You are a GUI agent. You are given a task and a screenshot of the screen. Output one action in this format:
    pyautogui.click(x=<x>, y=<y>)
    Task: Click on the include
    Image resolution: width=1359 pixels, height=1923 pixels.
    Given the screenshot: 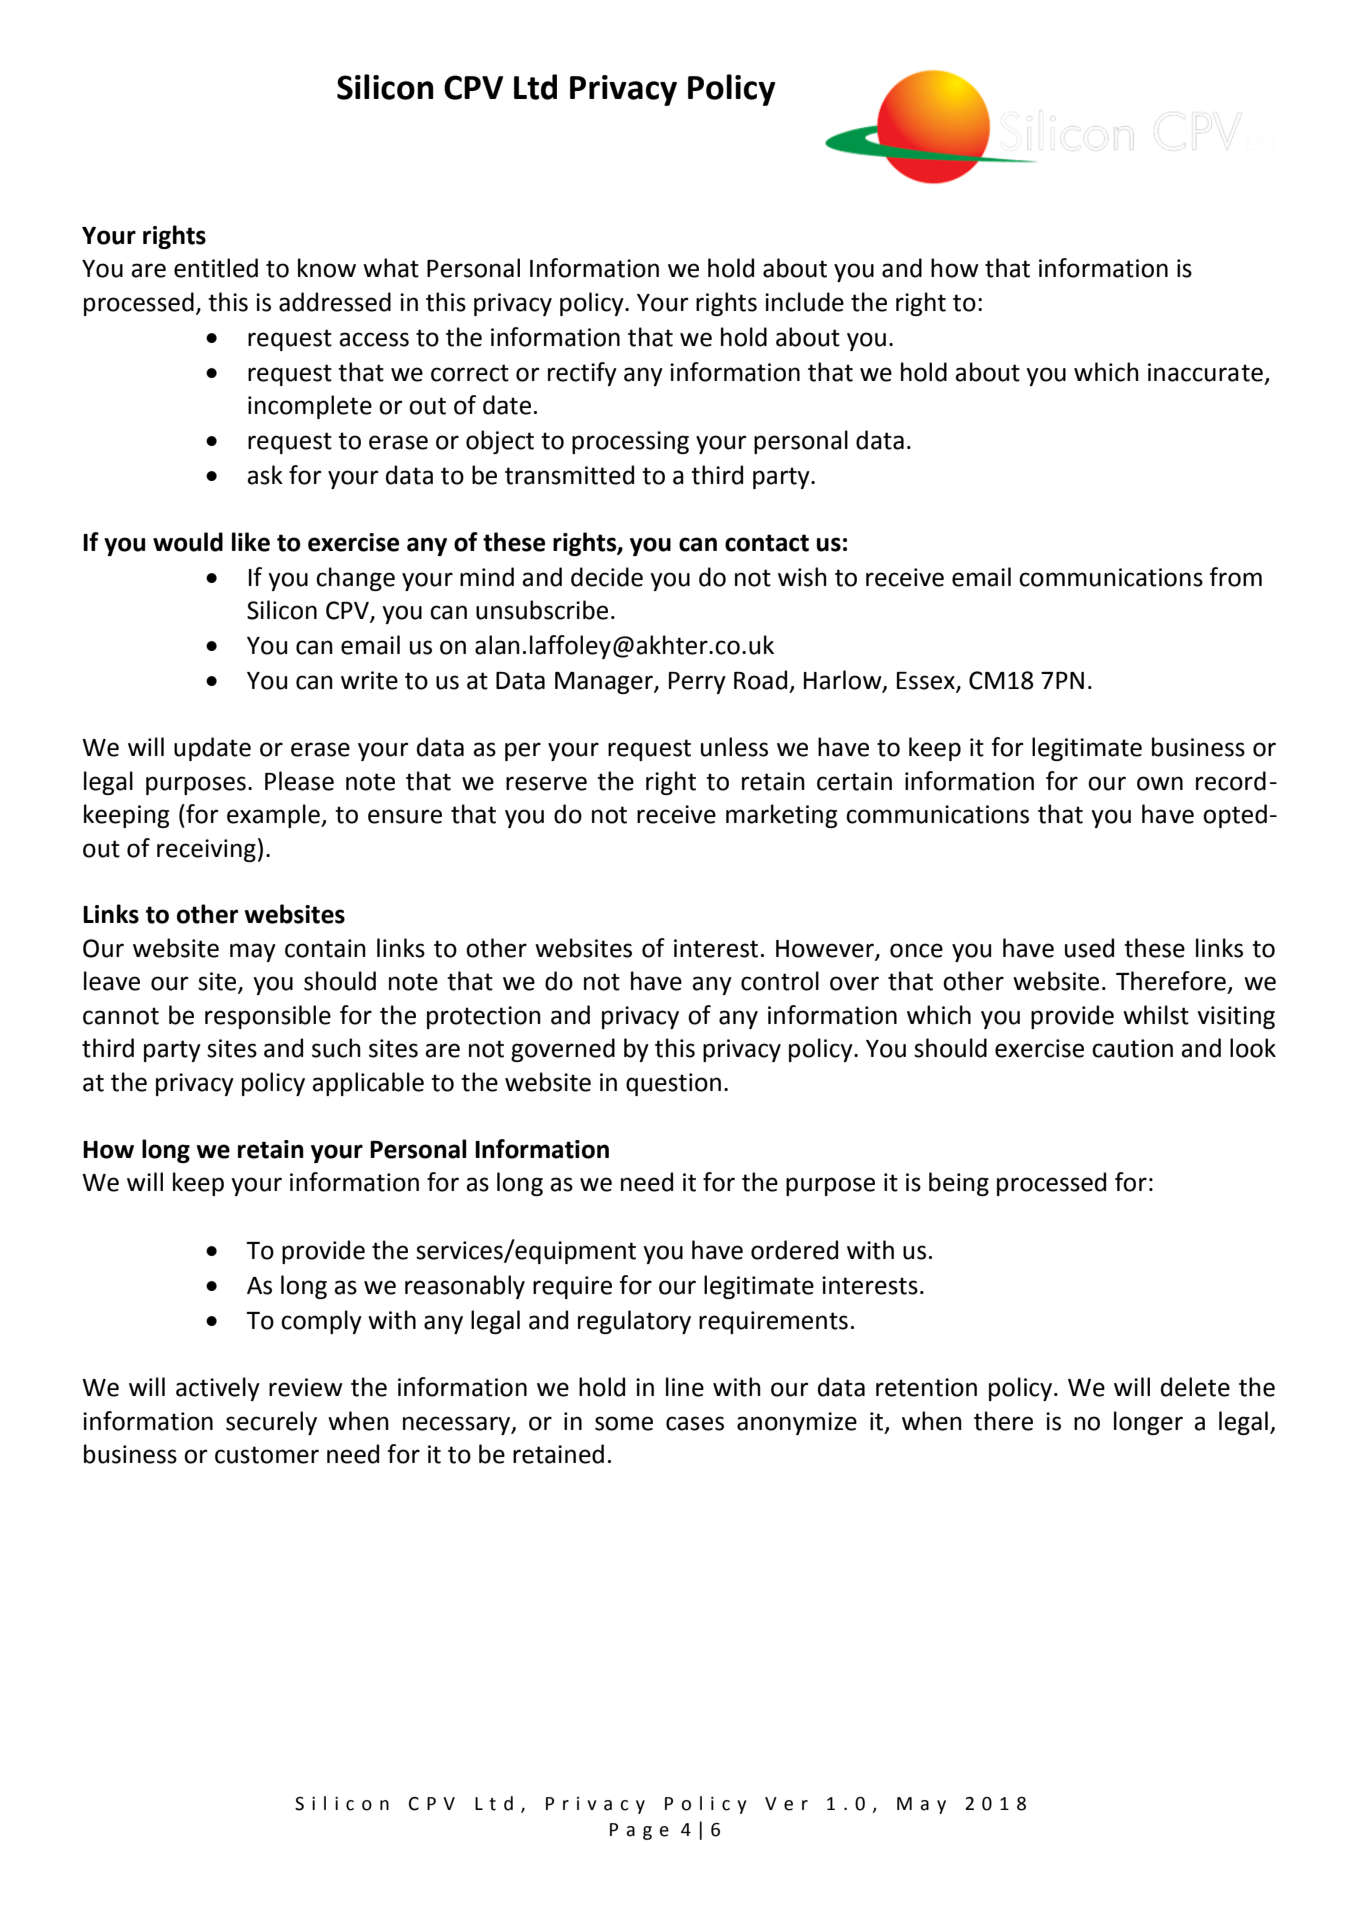 What is the action you would take?
    pyautogui.click(x=804, y=302)
